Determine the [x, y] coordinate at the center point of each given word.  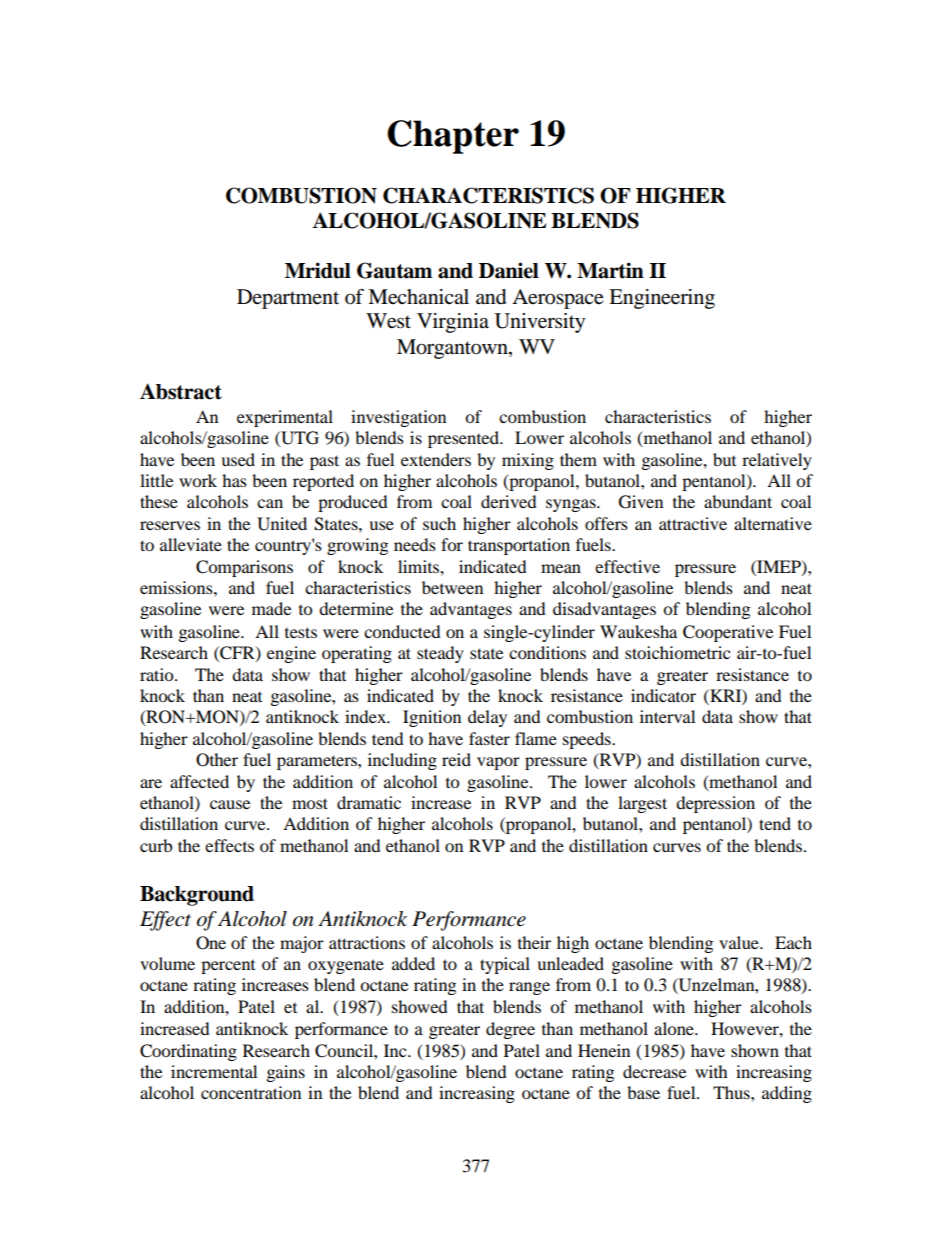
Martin [610, 270]
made [271, 608]
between [452, 587]
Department [288, 299]
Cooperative [728, 633]
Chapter [453, 137]
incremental [214, 1071]
